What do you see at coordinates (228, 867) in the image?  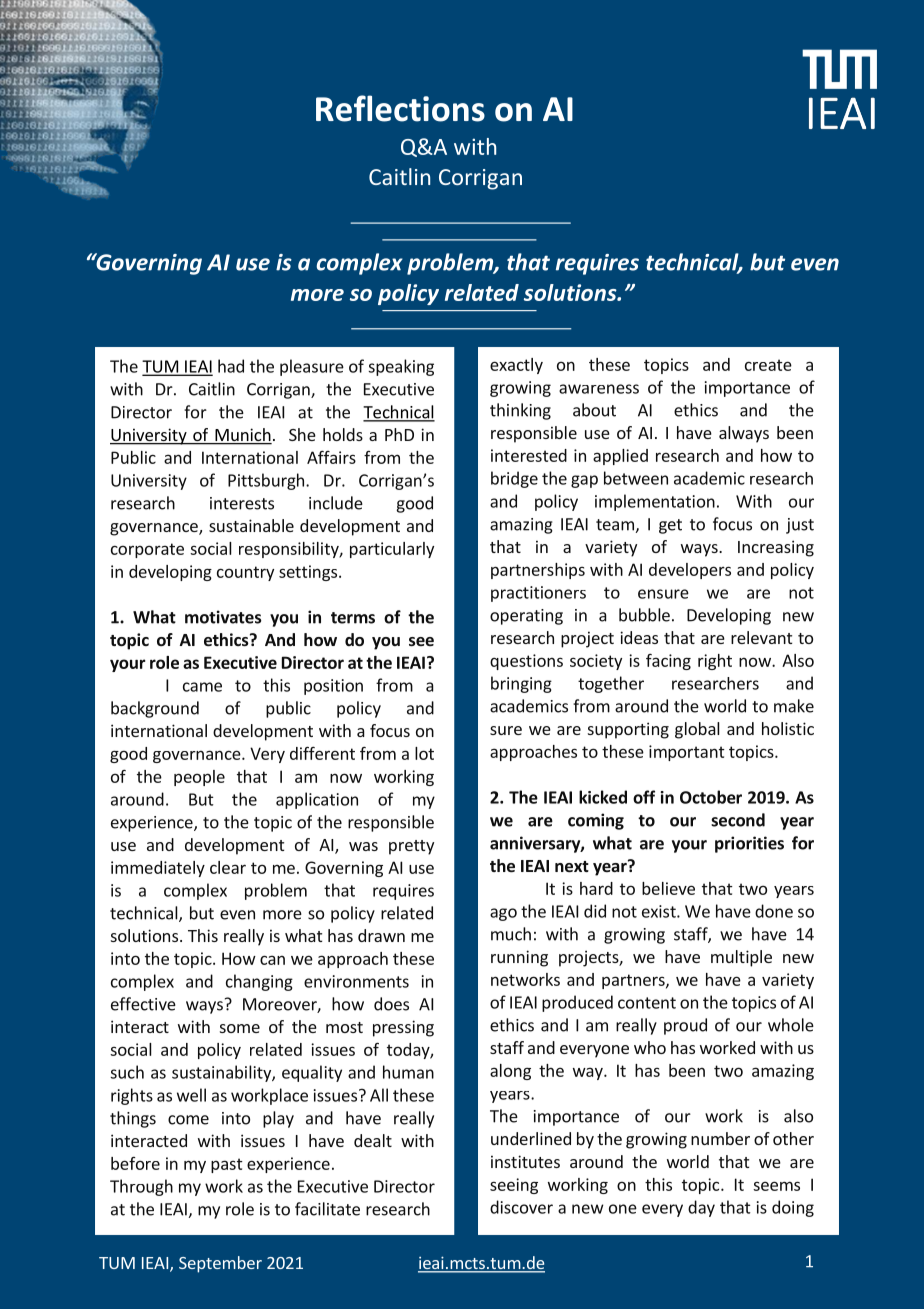 I see `clear` at bounding box center [228, 867].
